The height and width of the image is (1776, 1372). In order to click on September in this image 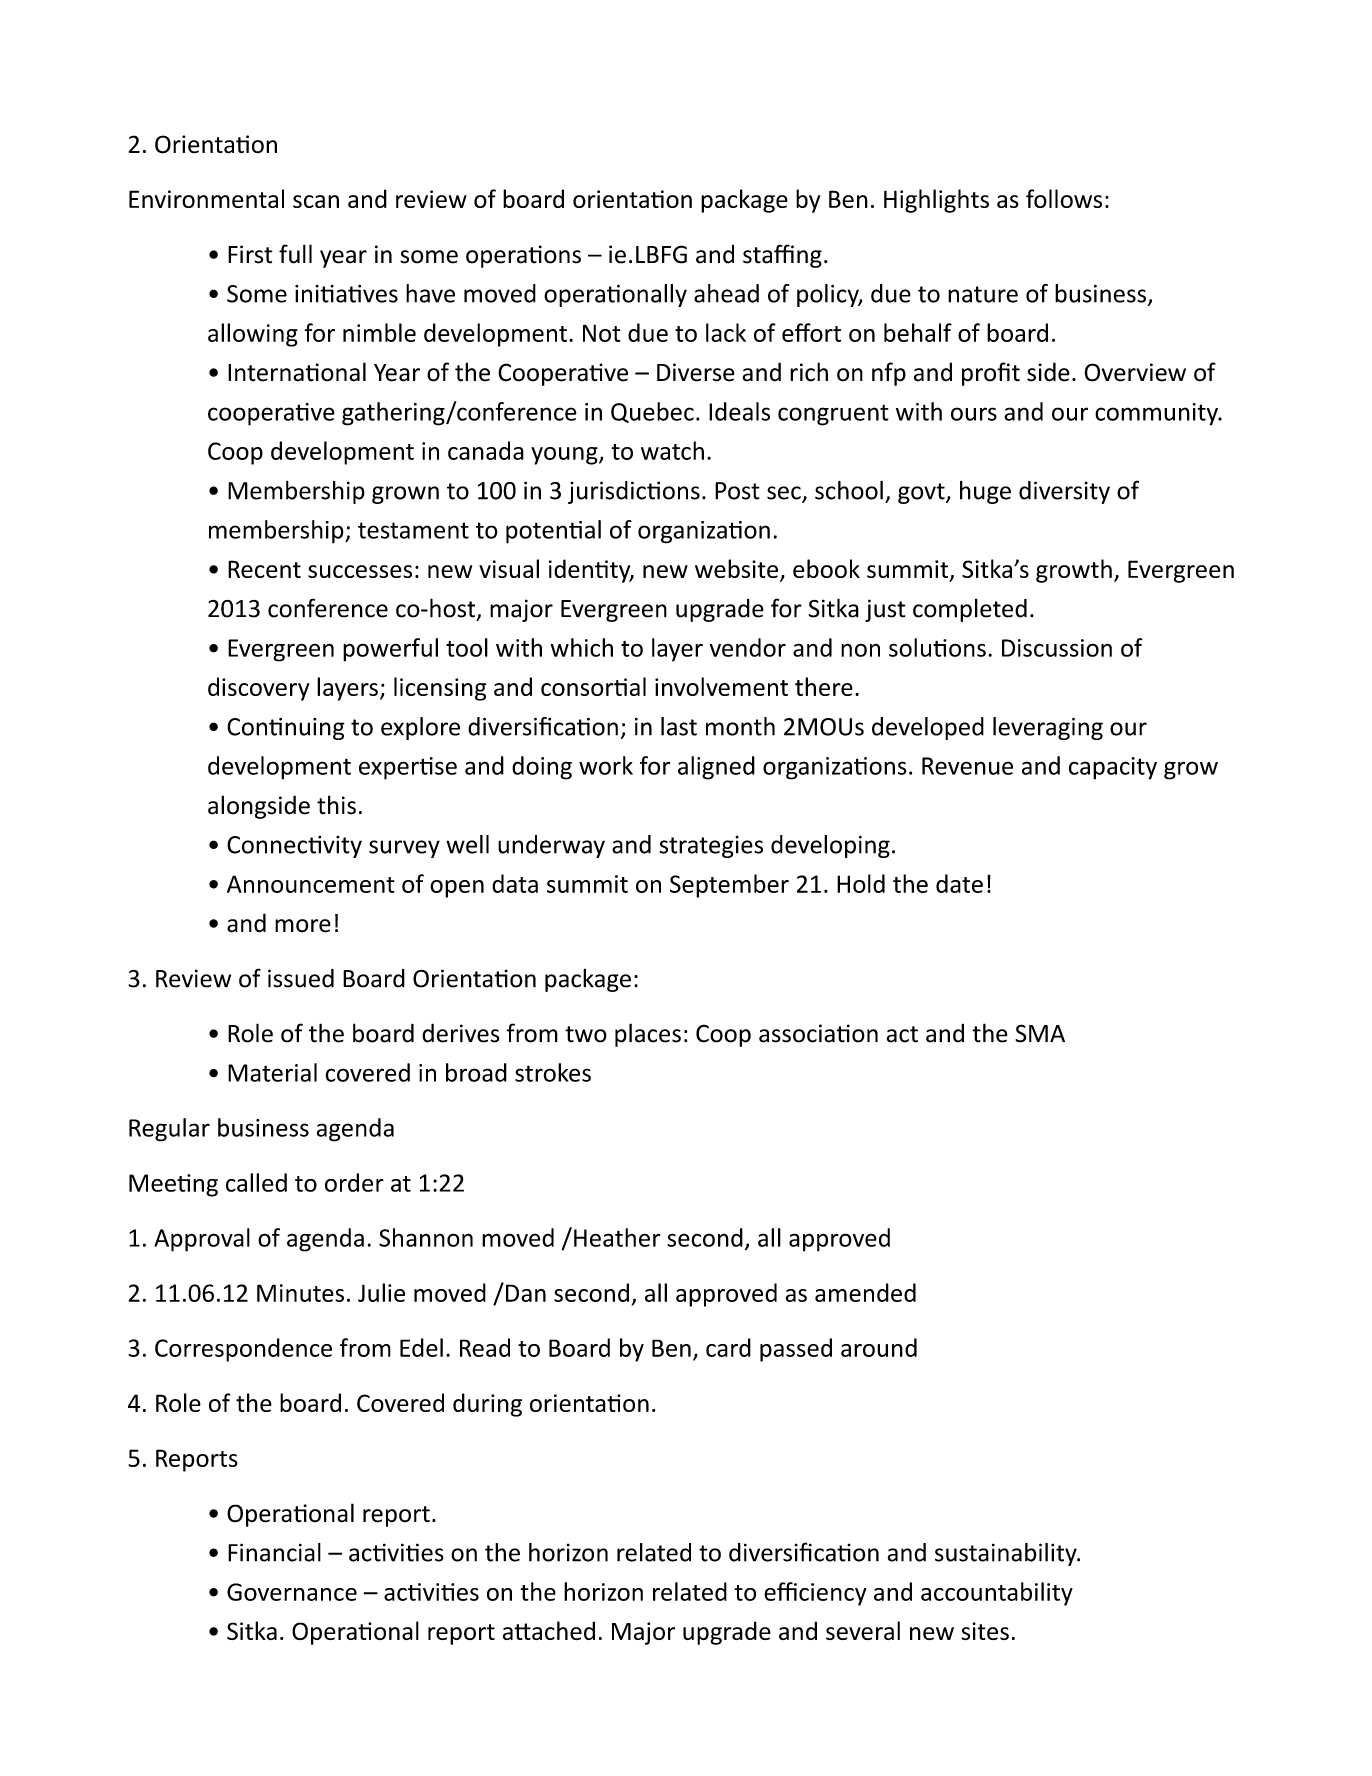, I will do `click(729, 886)`.
